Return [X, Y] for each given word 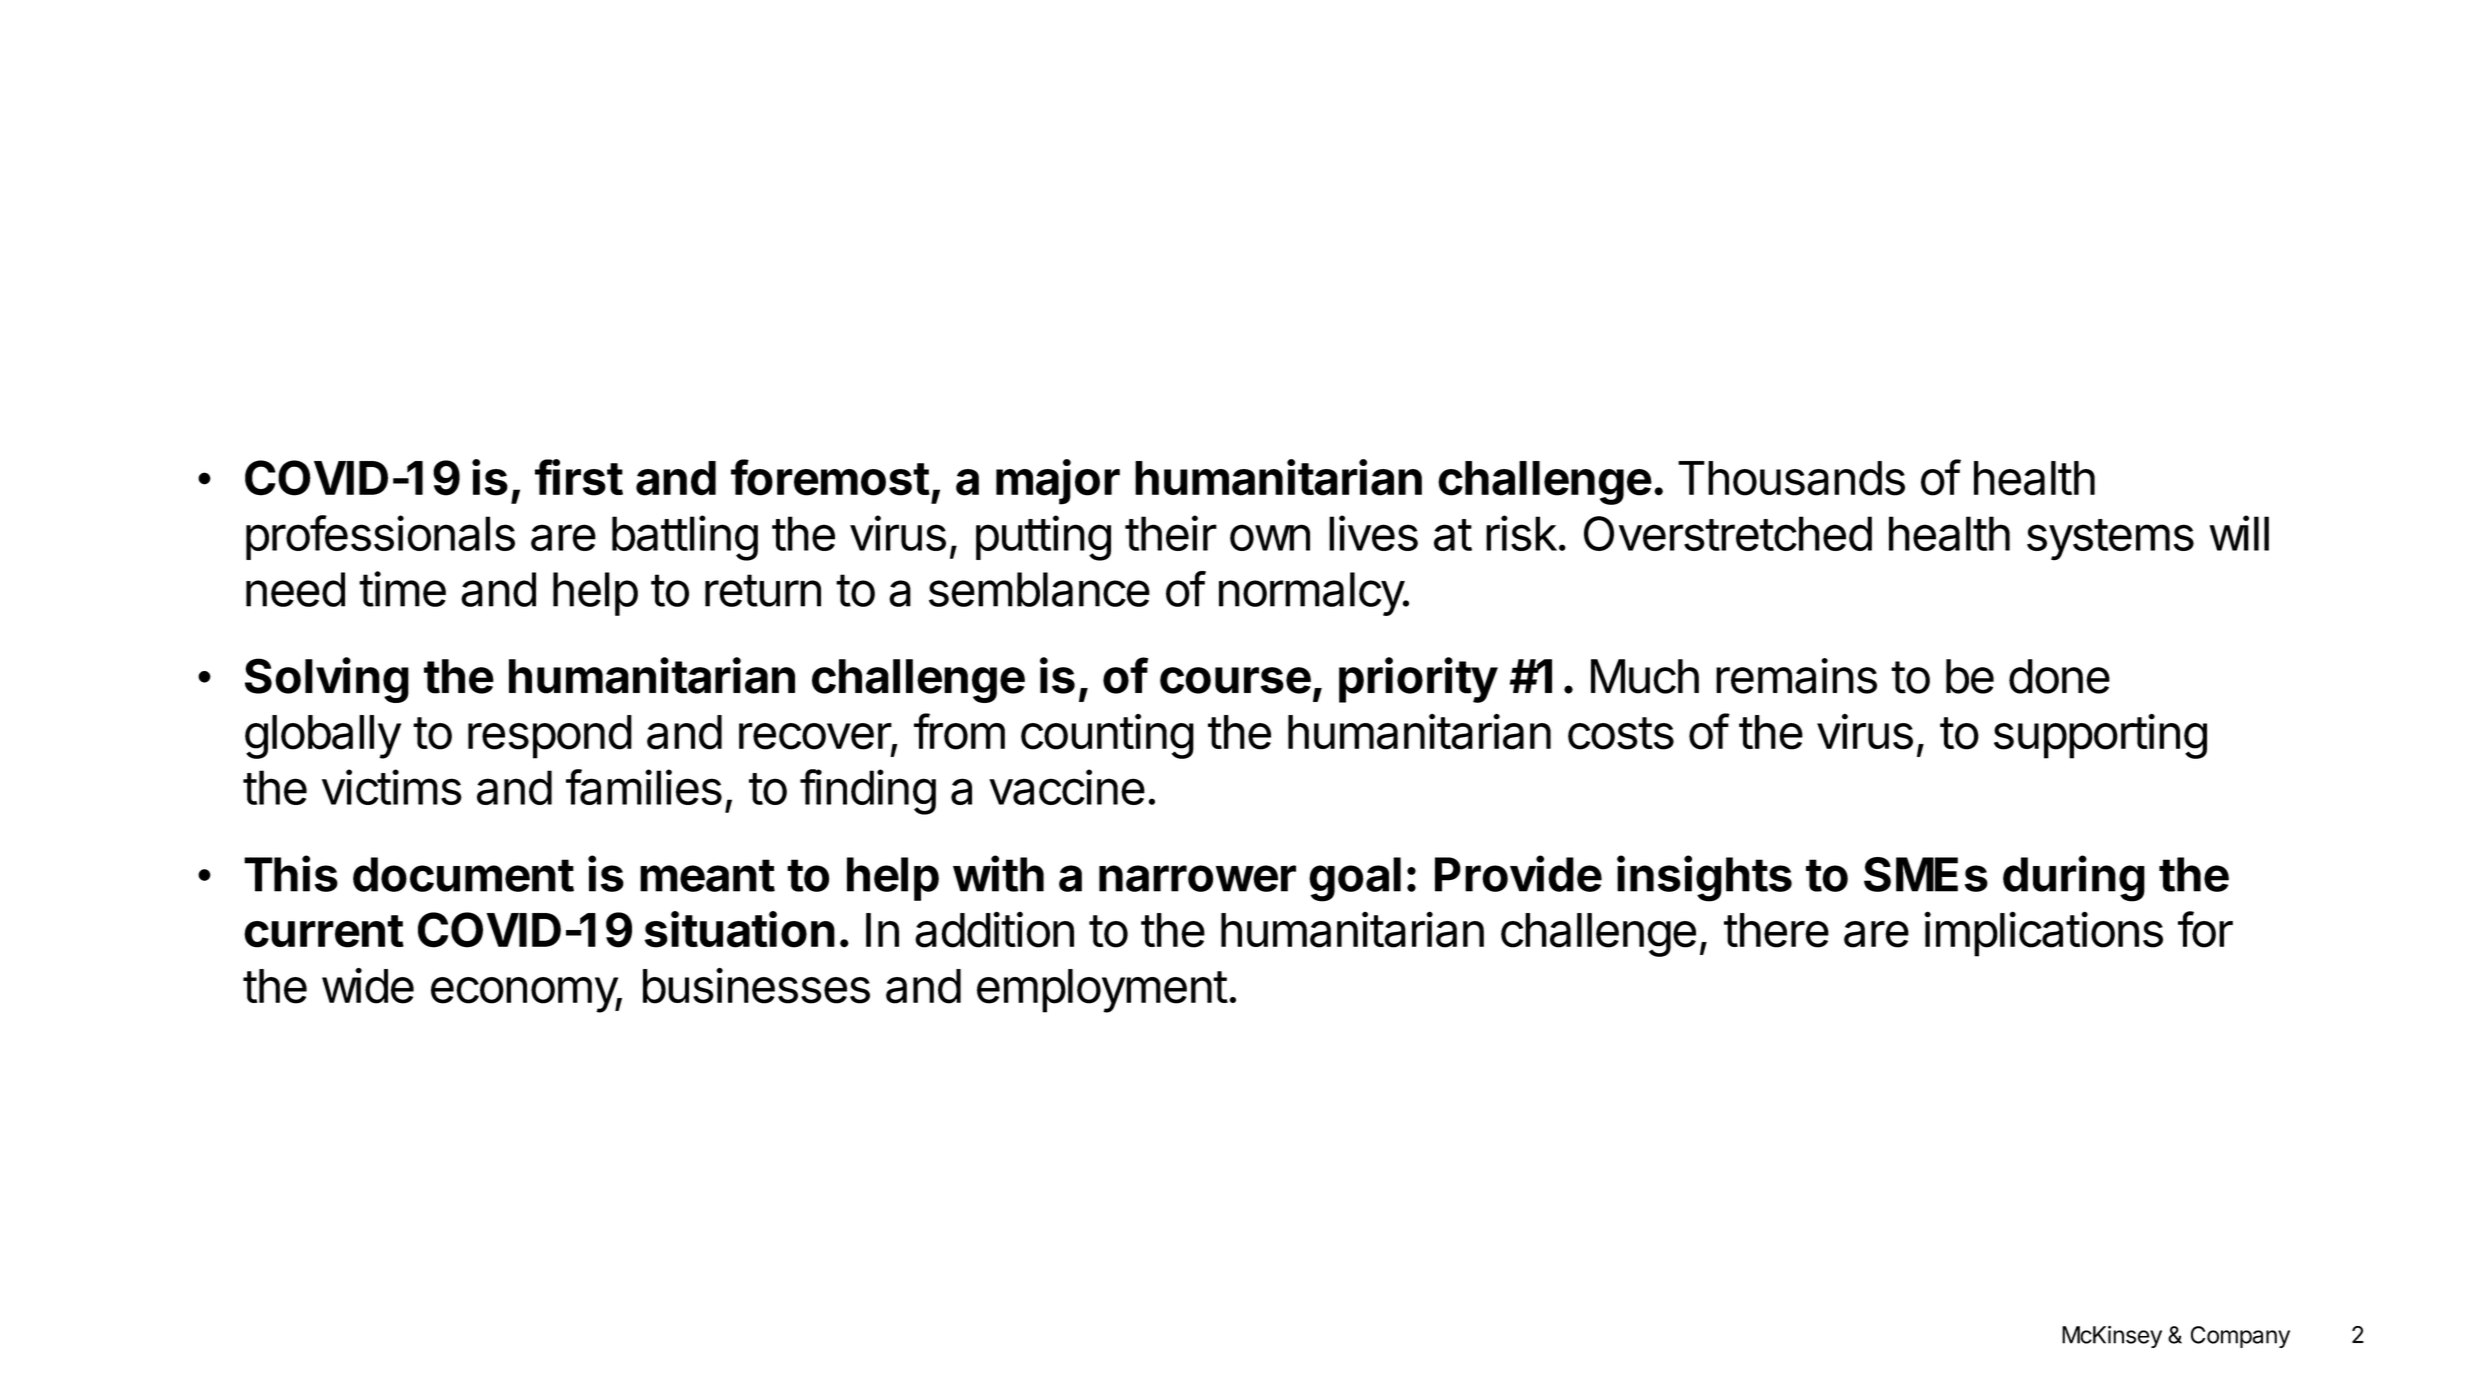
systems [2110, 540]
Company [2240, 1337]
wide [368, 985]
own [1270, 537]
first [579, 477]
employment [1102, 991]
